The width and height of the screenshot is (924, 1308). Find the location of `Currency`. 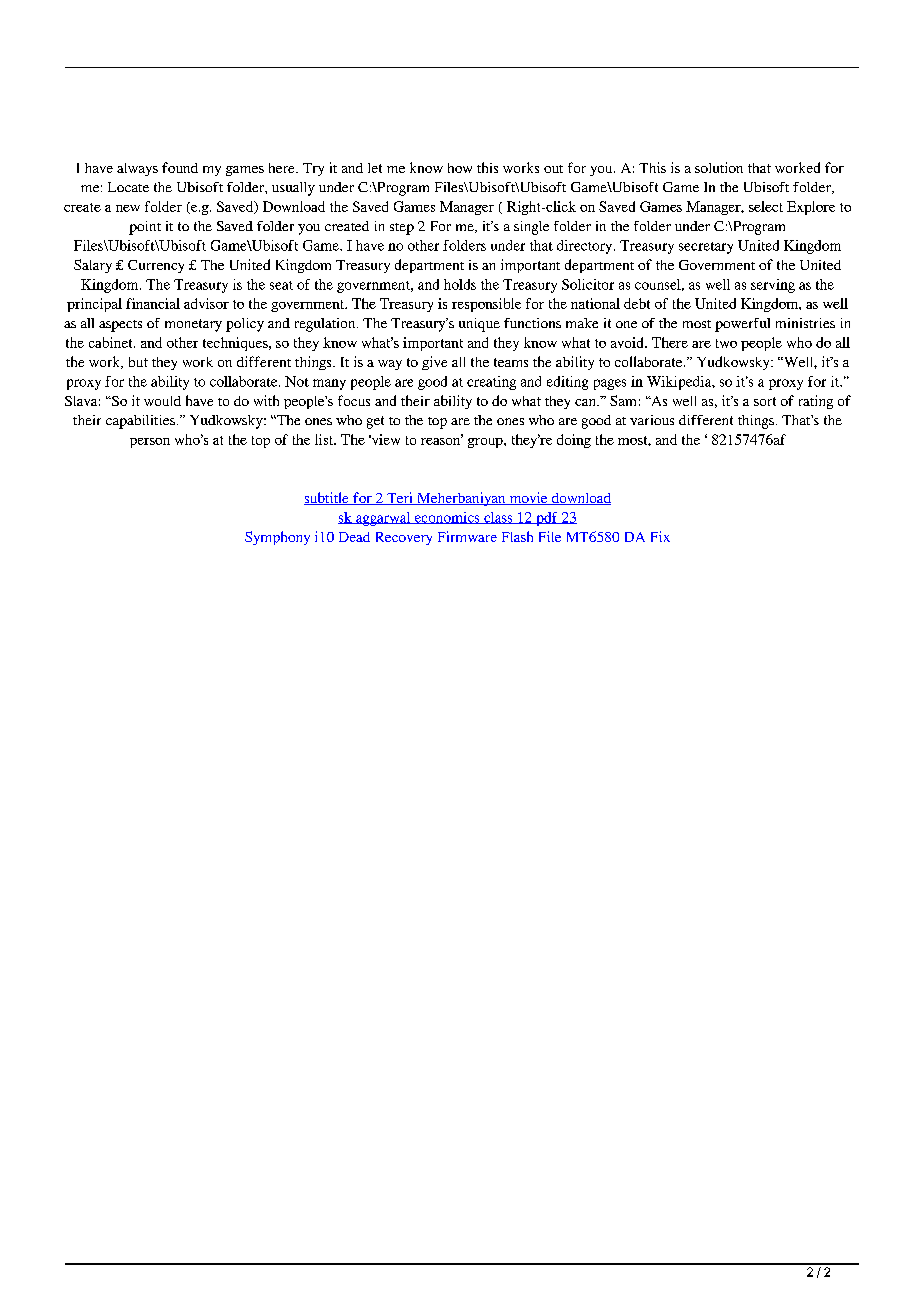

Currency is located at coordinates (156, 266).
